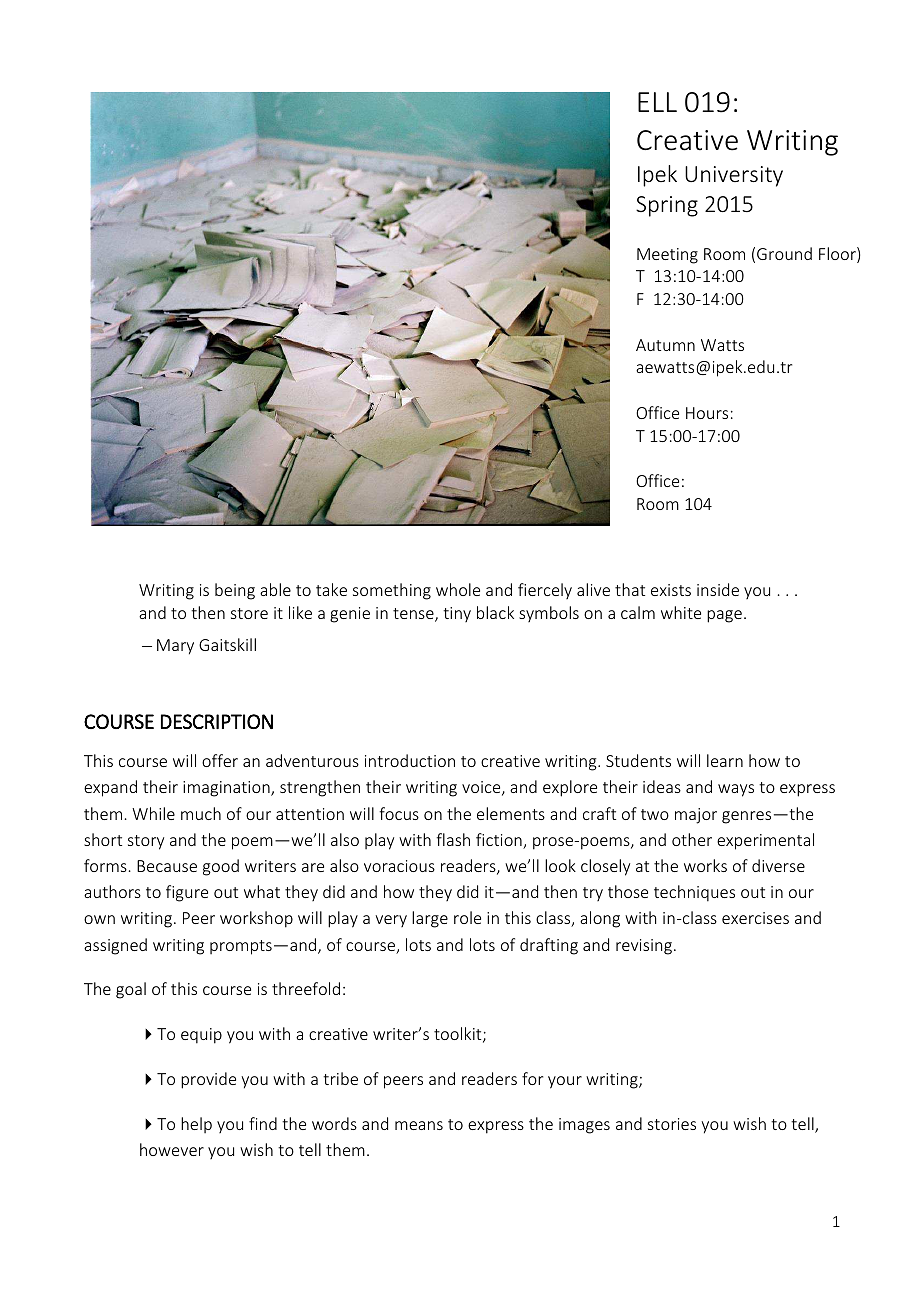  What do you see at coordinates (667, 256) in the screenshot?
I see `Meeting` at bounding box center [667, 256].
